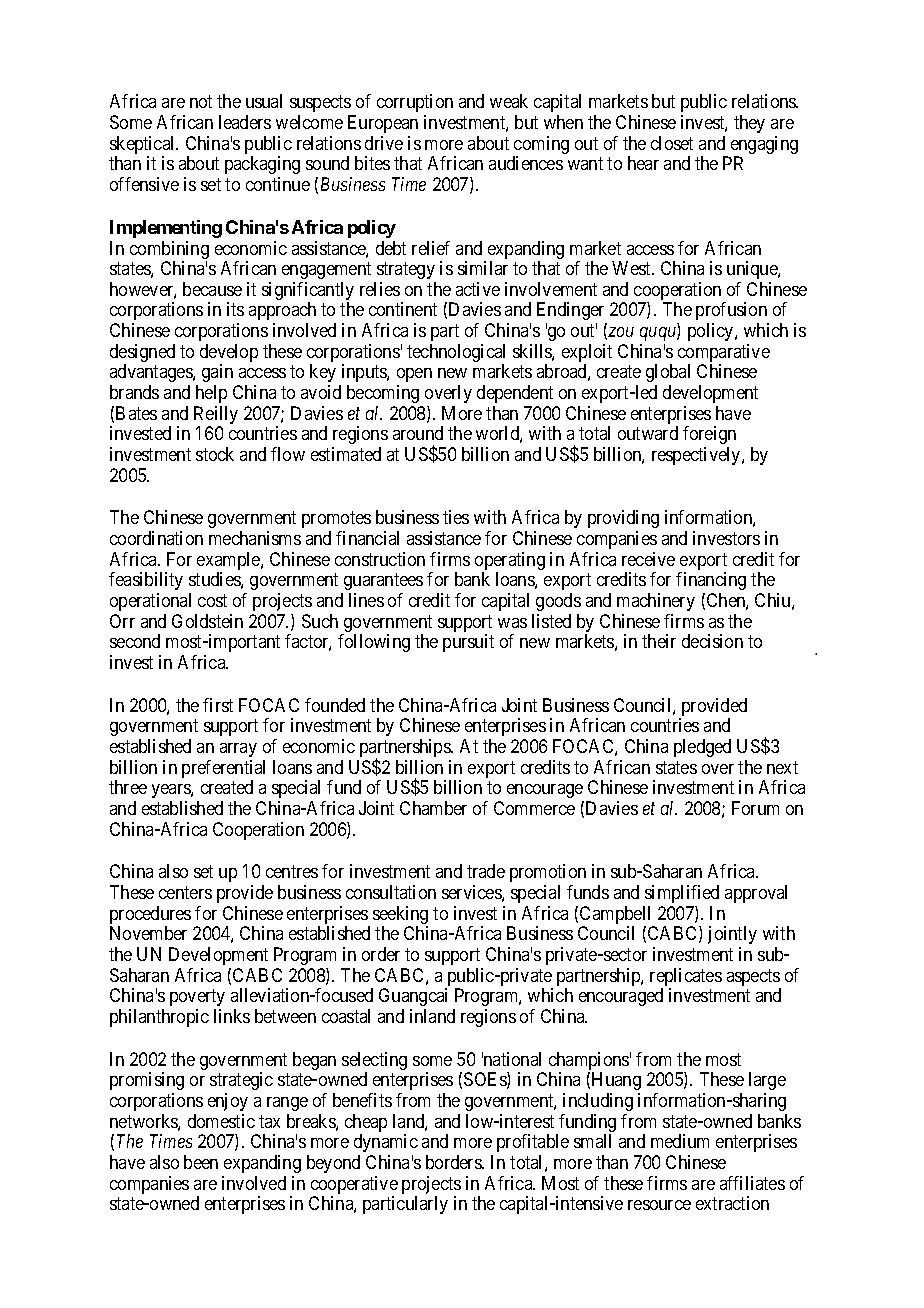 This document has width=924, height=1308. What do you see at coordinates (215, 454) in the document?
I see `stock` at bounding box center [215, 454].
